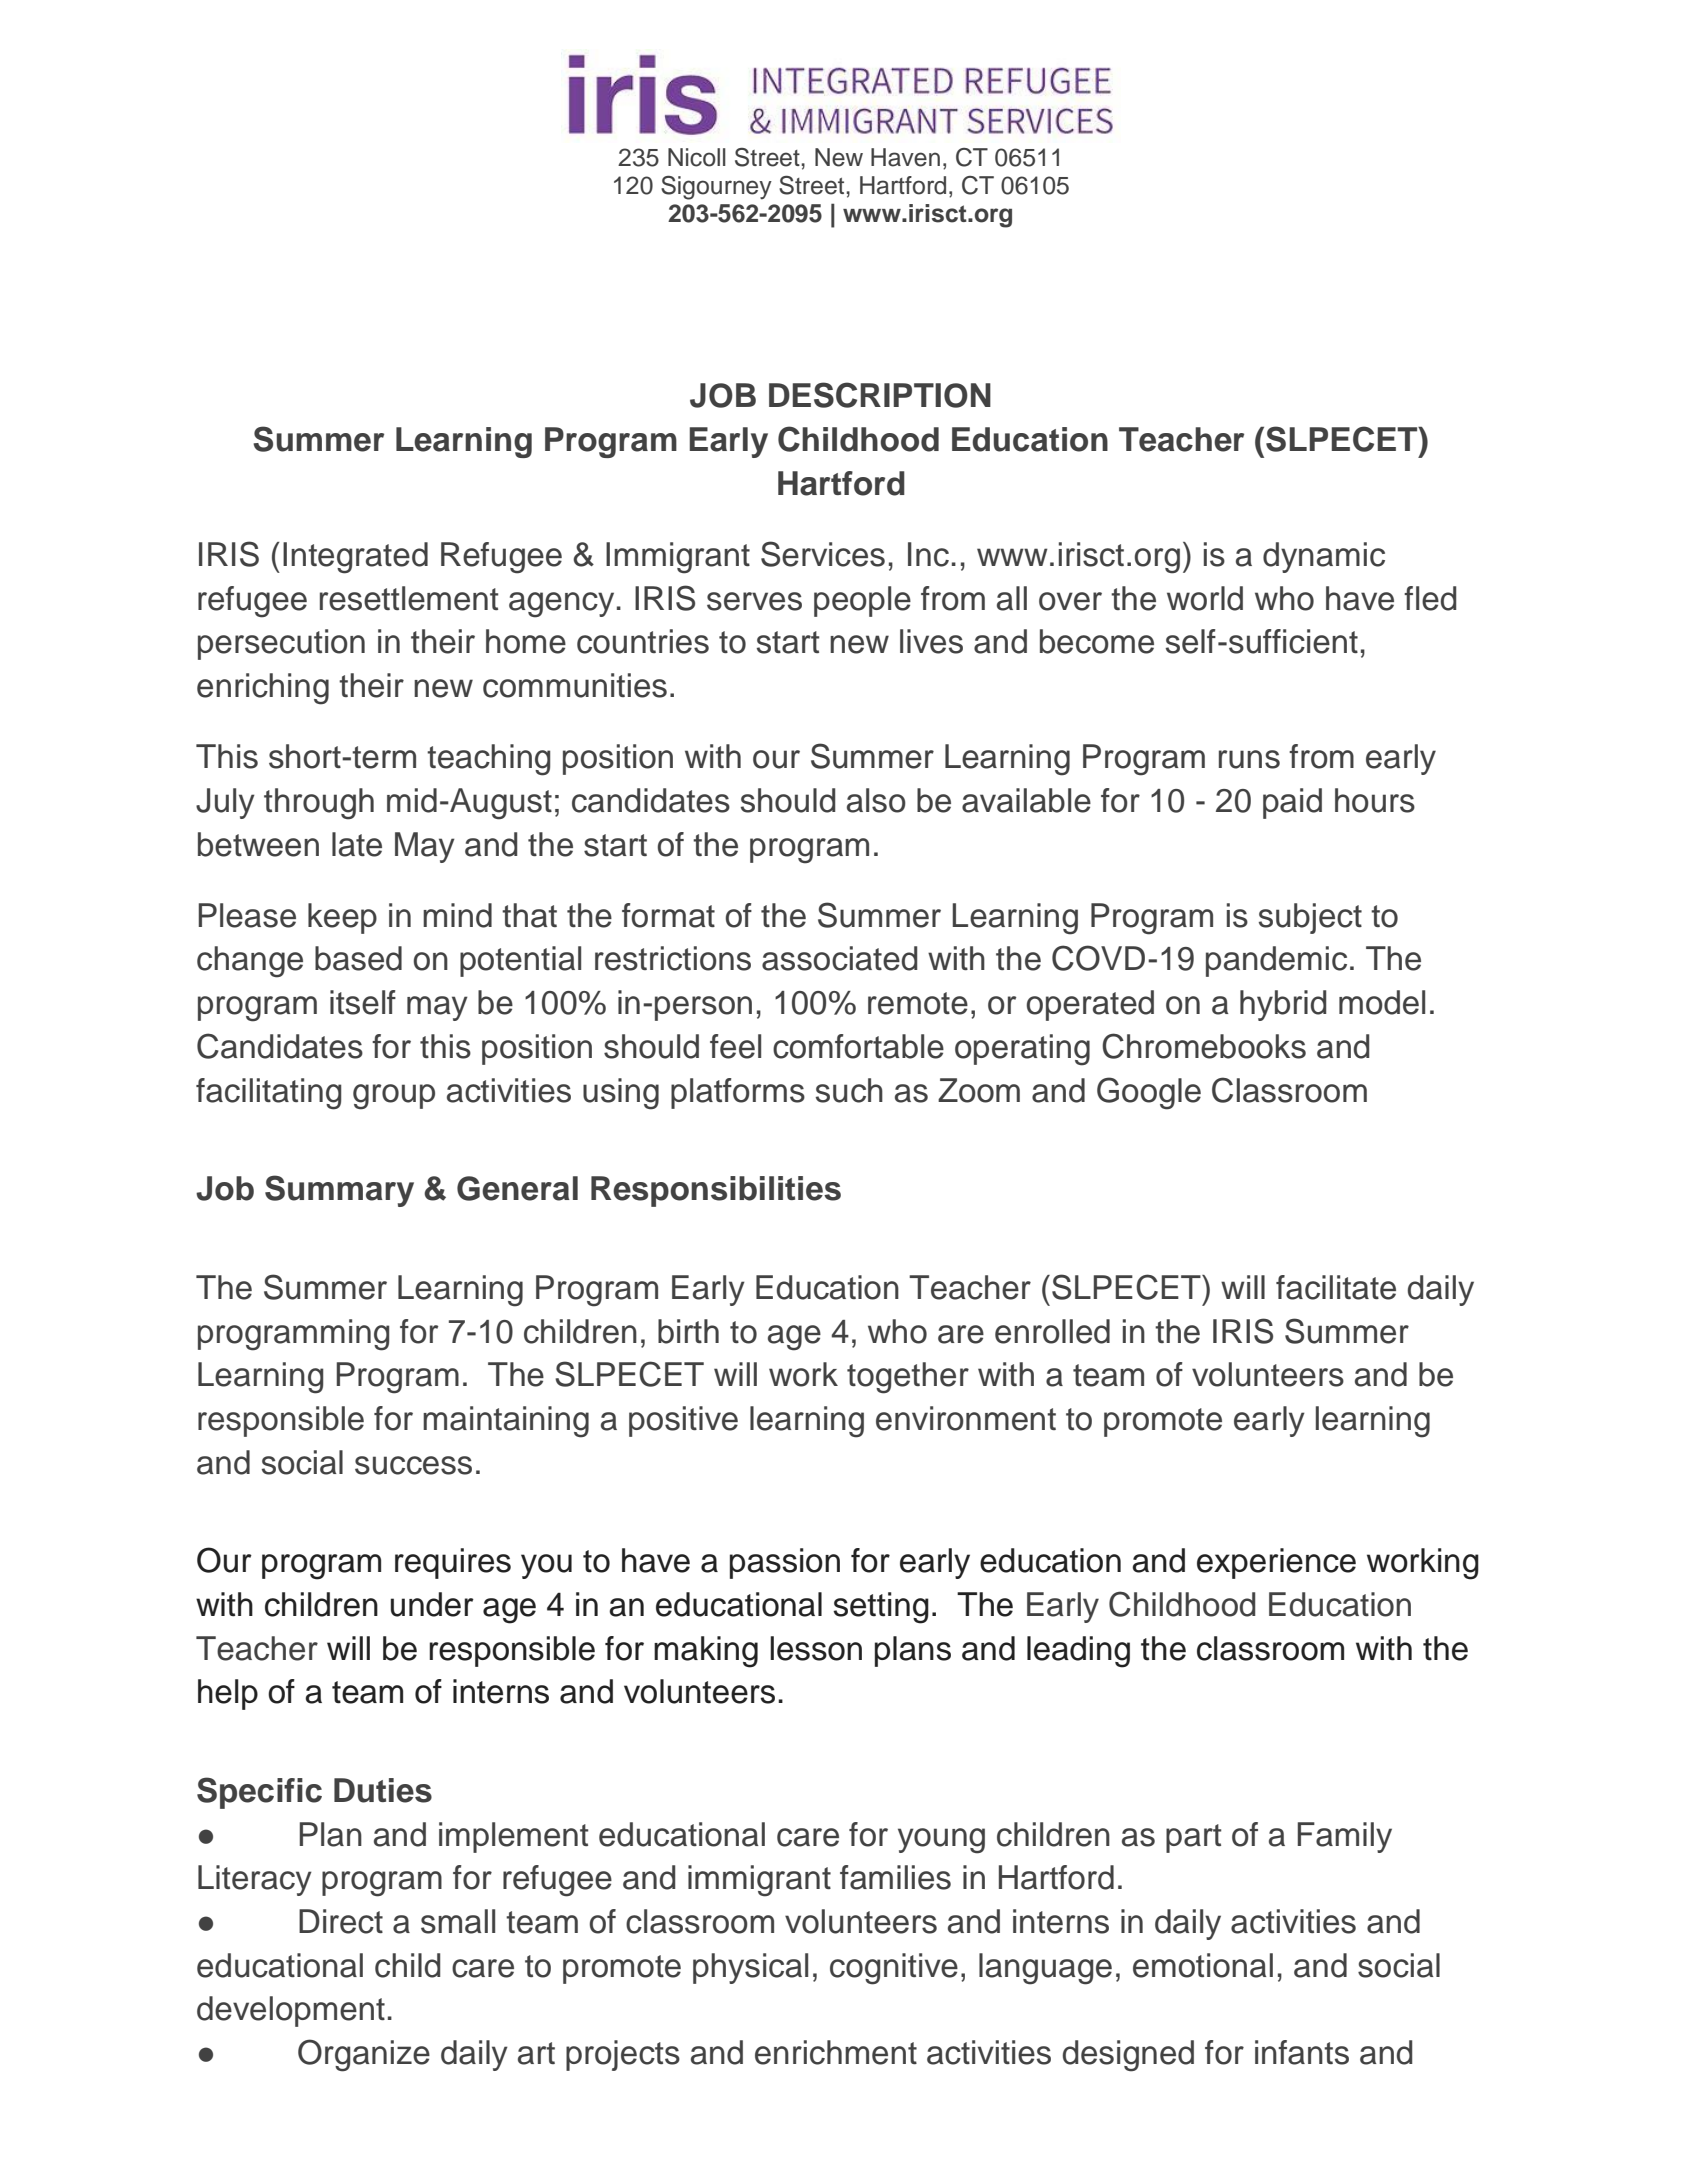 This screenshot has height=2179, width=1684. Describe the element at coordinates (880, 395) in the screenshot. I see `DESCRIPTION` at that location.
